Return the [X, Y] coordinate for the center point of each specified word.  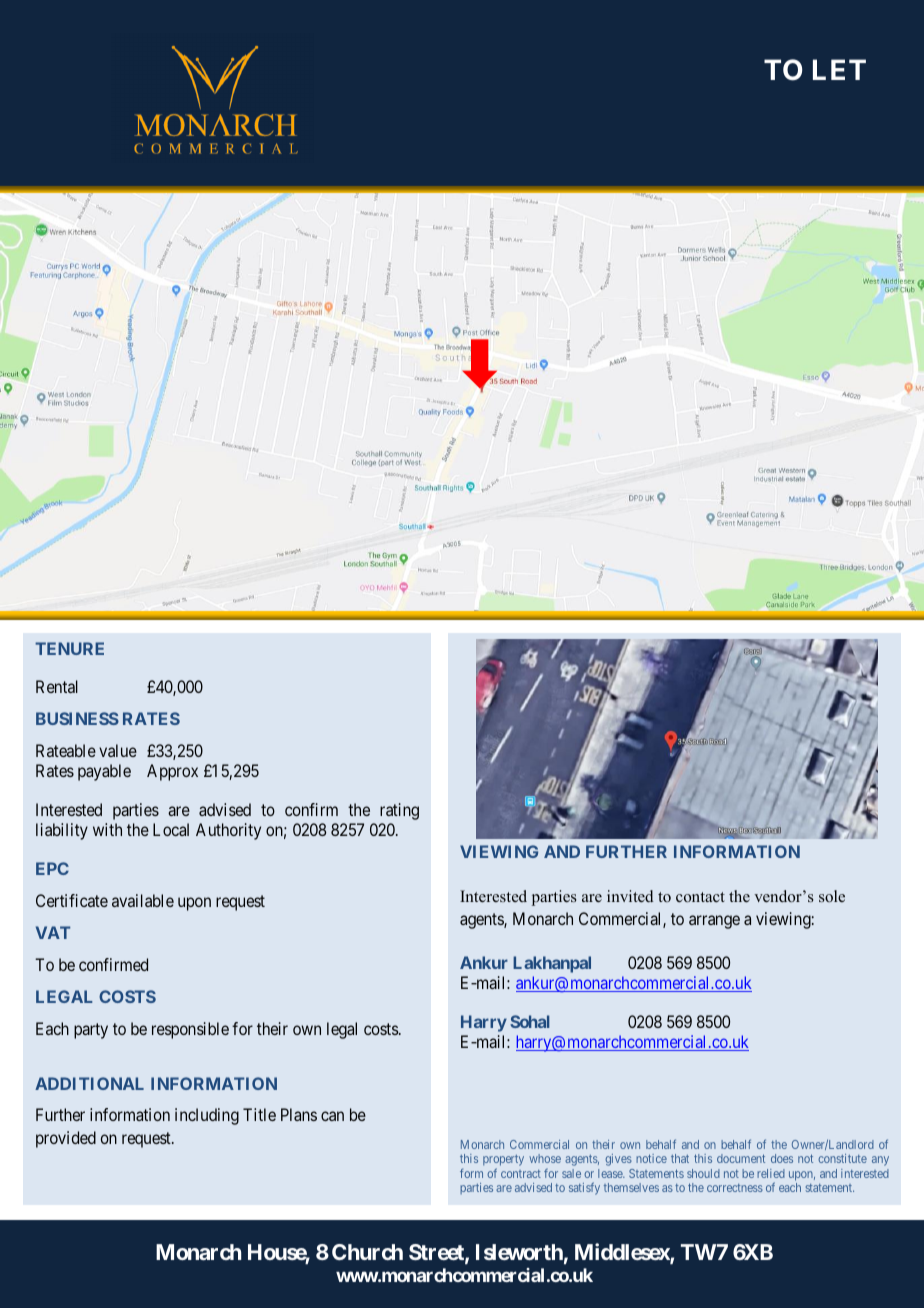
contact [700, 897]
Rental [57, 686]
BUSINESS [77, 718]
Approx [172, 772]
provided [66, 1139]
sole [832, 896]
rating [399, 811]
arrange [714, 922]
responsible [190, 1030]
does [782, 1158]
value [118, 750]
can [332, 1116]
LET [839, 70]
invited [630, 896]
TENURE [69, 648]
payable [104, 772]
